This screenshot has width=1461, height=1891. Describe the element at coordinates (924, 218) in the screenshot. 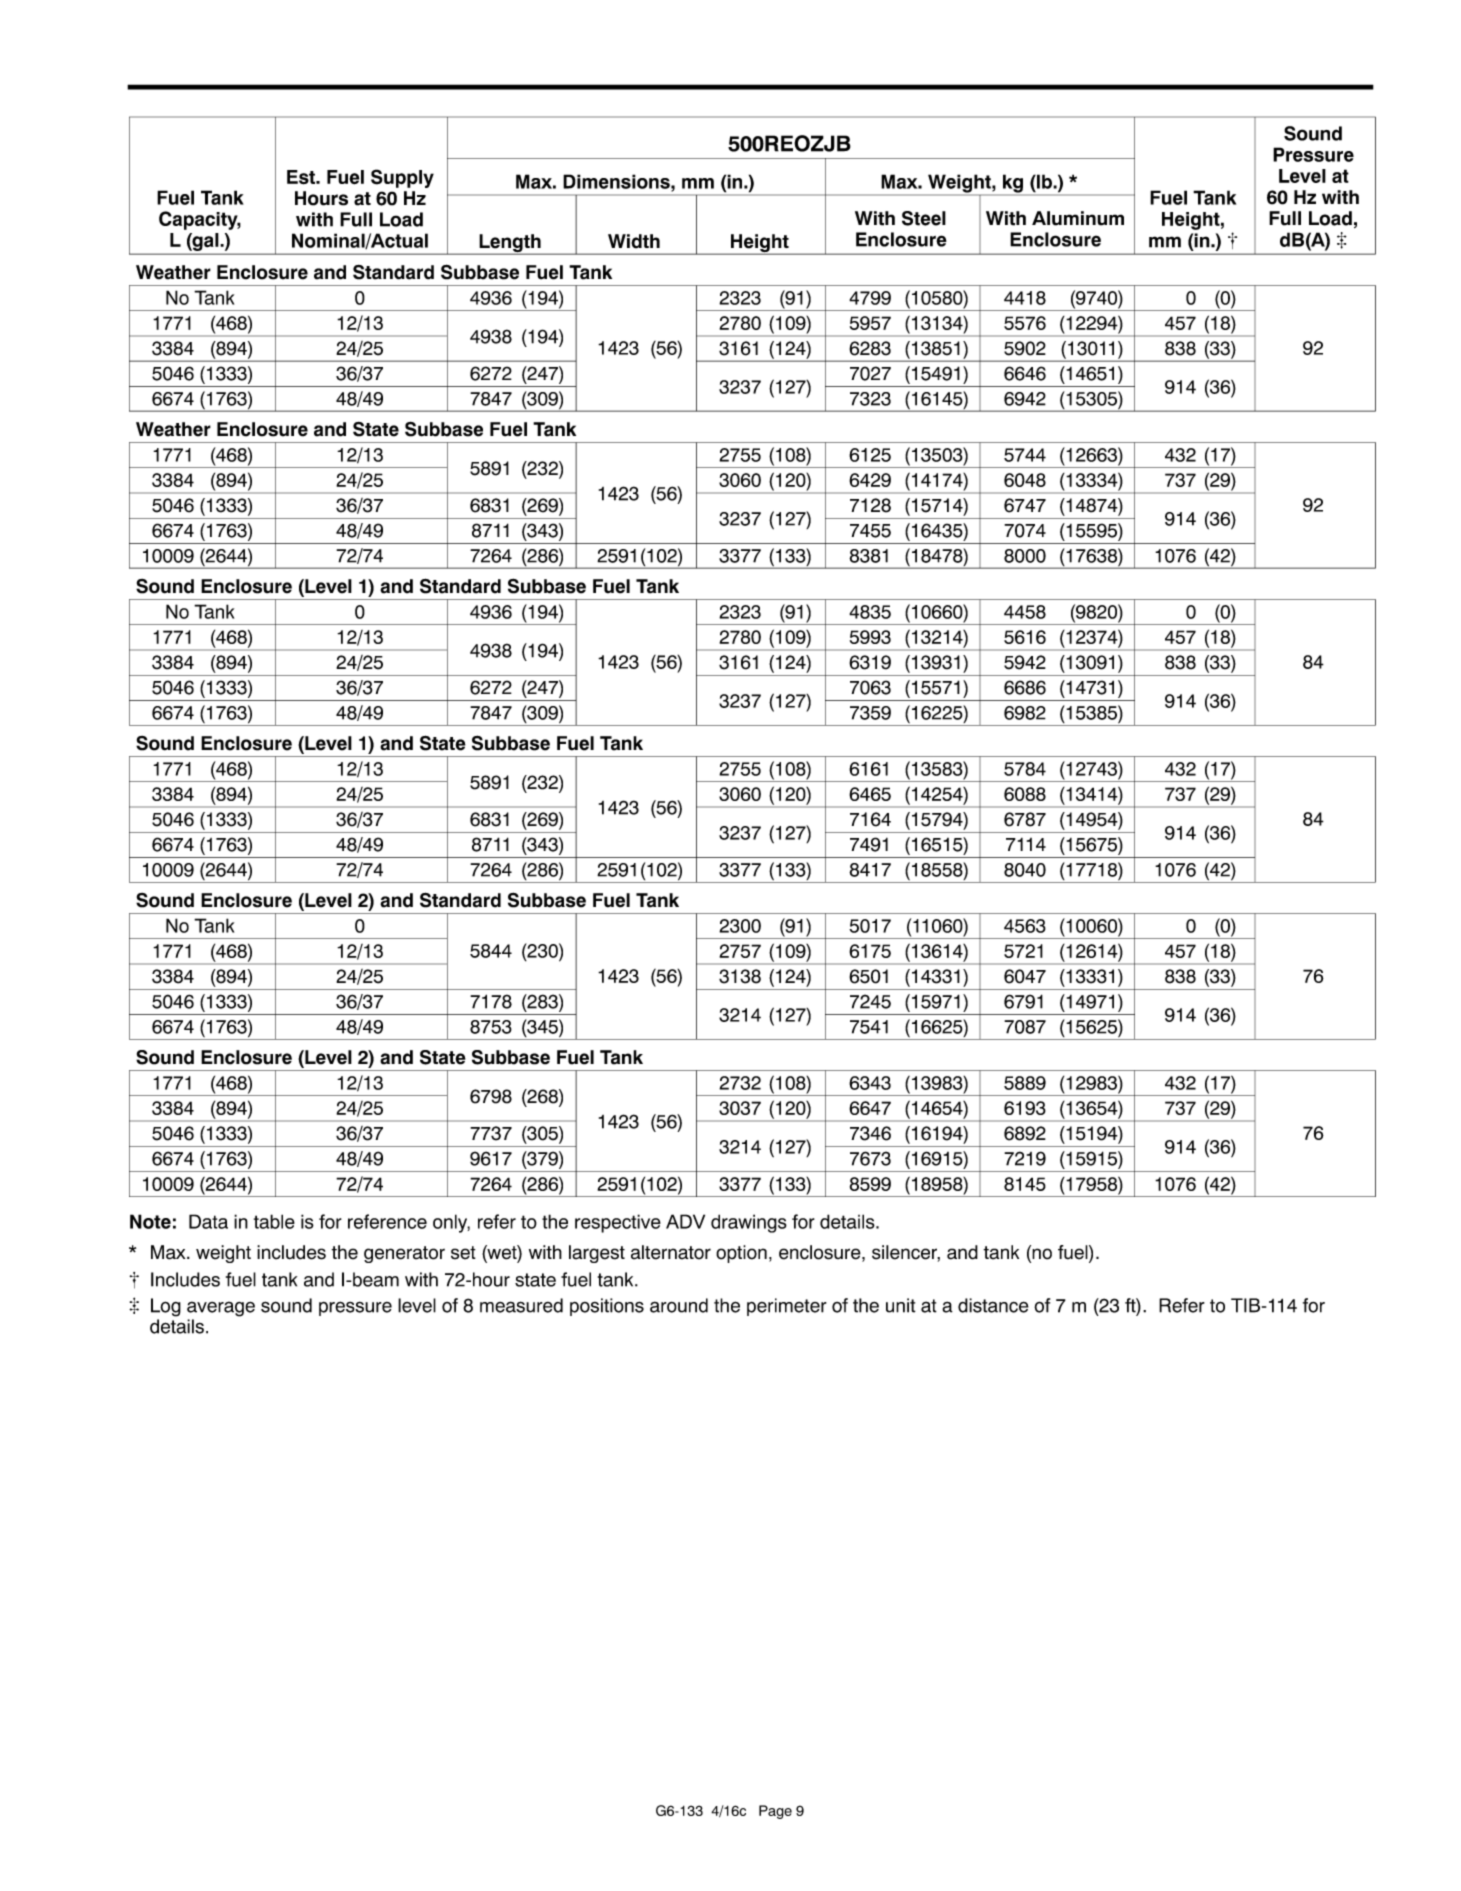

I see `Steel` at that location.
